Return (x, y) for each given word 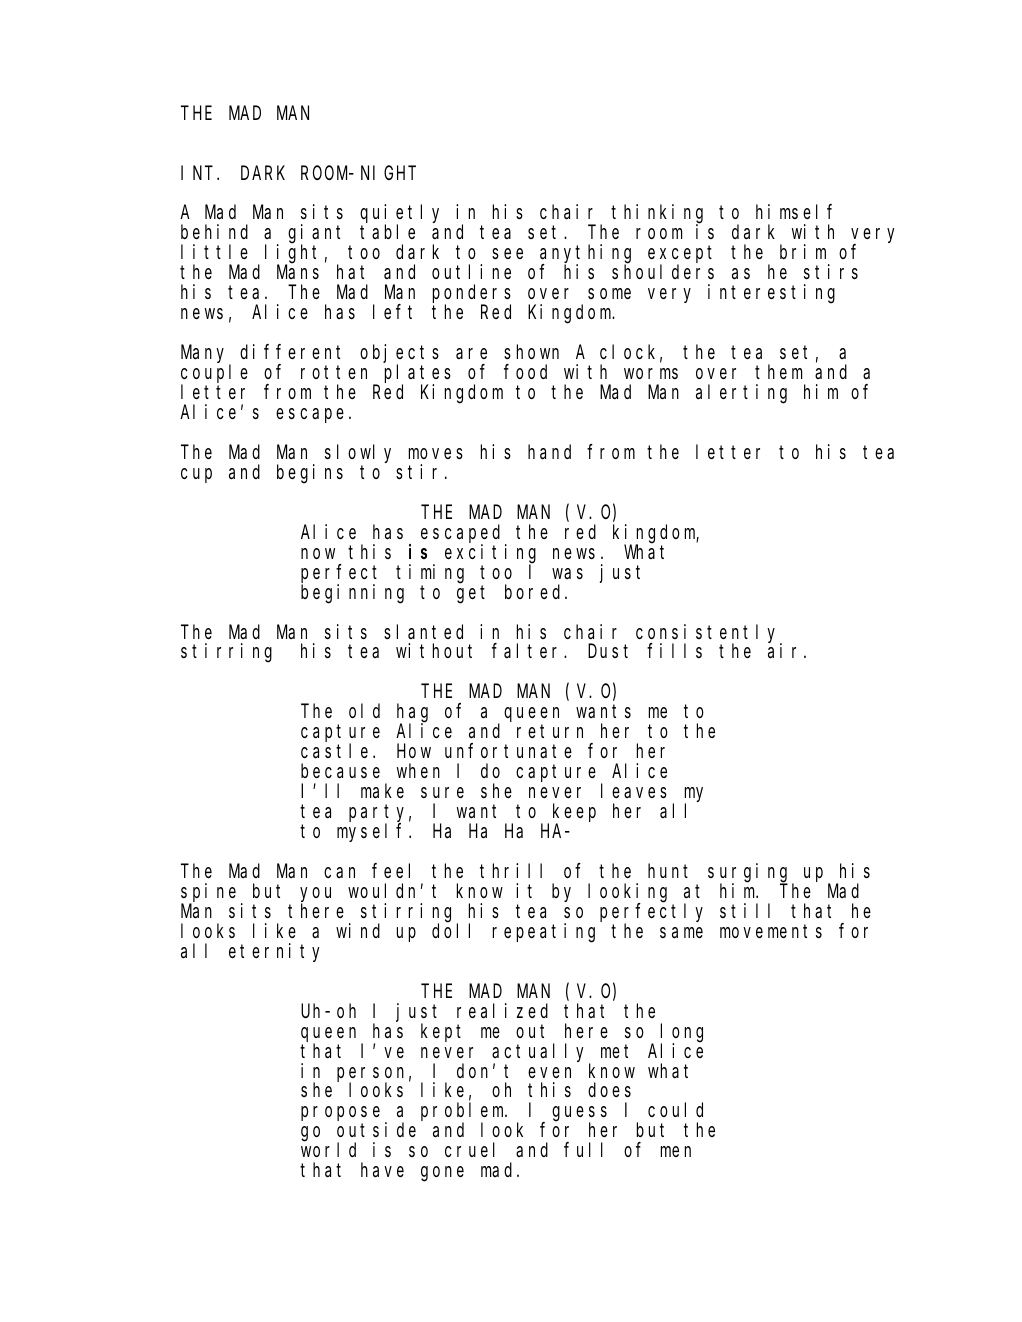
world (328, 1150)
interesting (771, 294)
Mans (298, 272)
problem (464, 1113)
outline (471, 271)
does (609, 1090)
